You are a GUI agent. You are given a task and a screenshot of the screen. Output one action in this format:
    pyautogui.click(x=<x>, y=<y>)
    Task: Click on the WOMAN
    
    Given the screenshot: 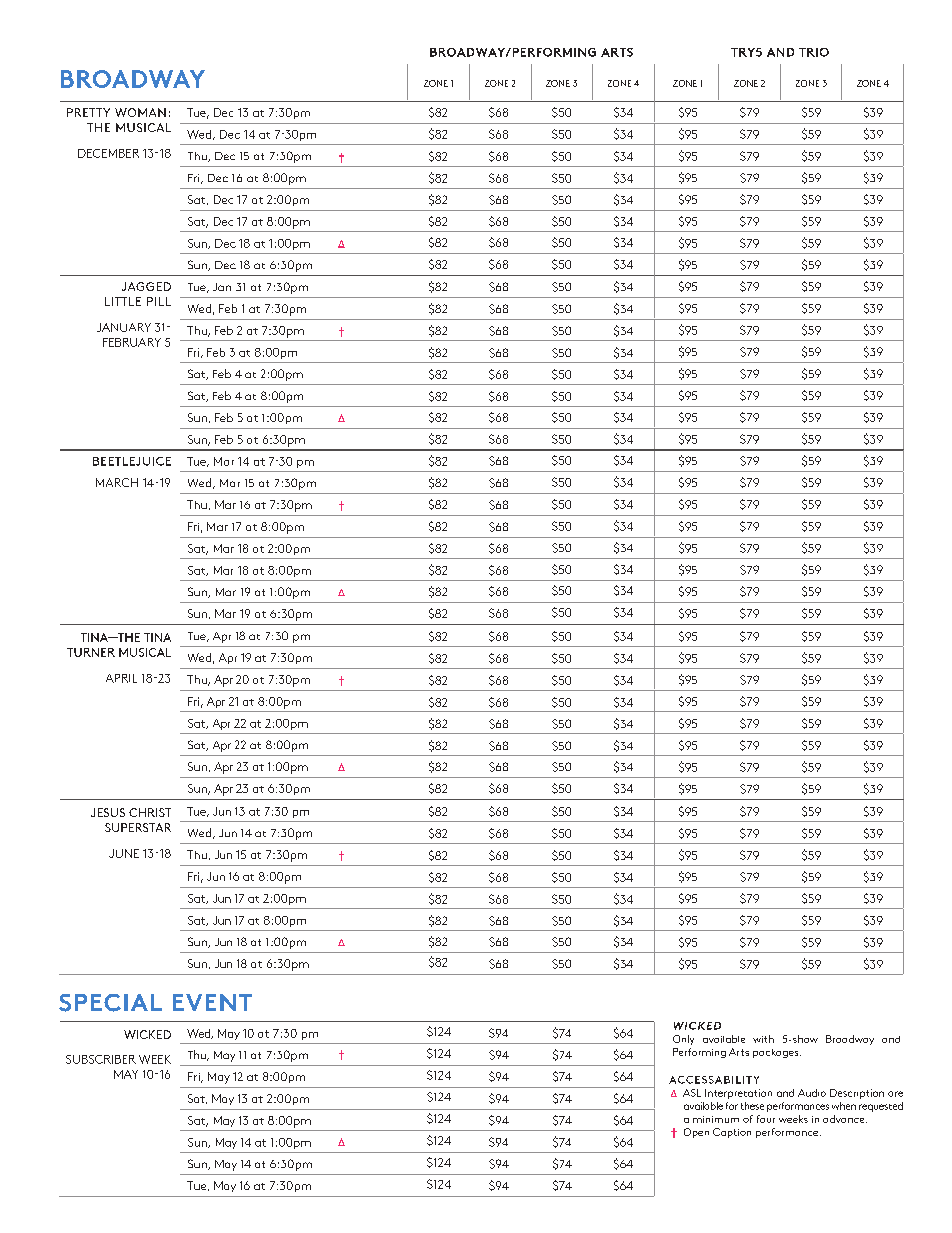 What is the action you would take?
    pyautogui.click(x=140, y=112)
